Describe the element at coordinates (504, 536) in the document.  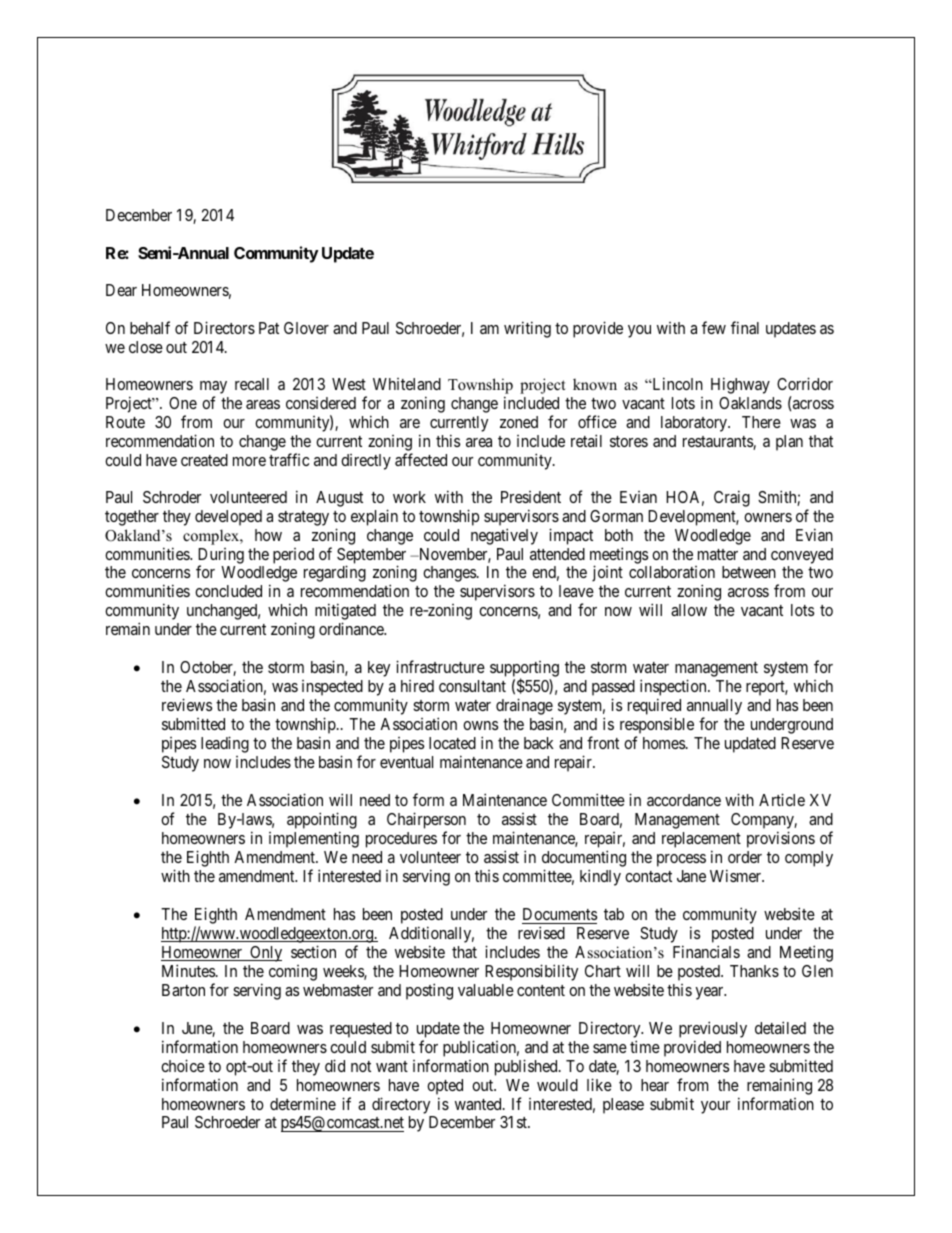
I see `negatively` at that location.
